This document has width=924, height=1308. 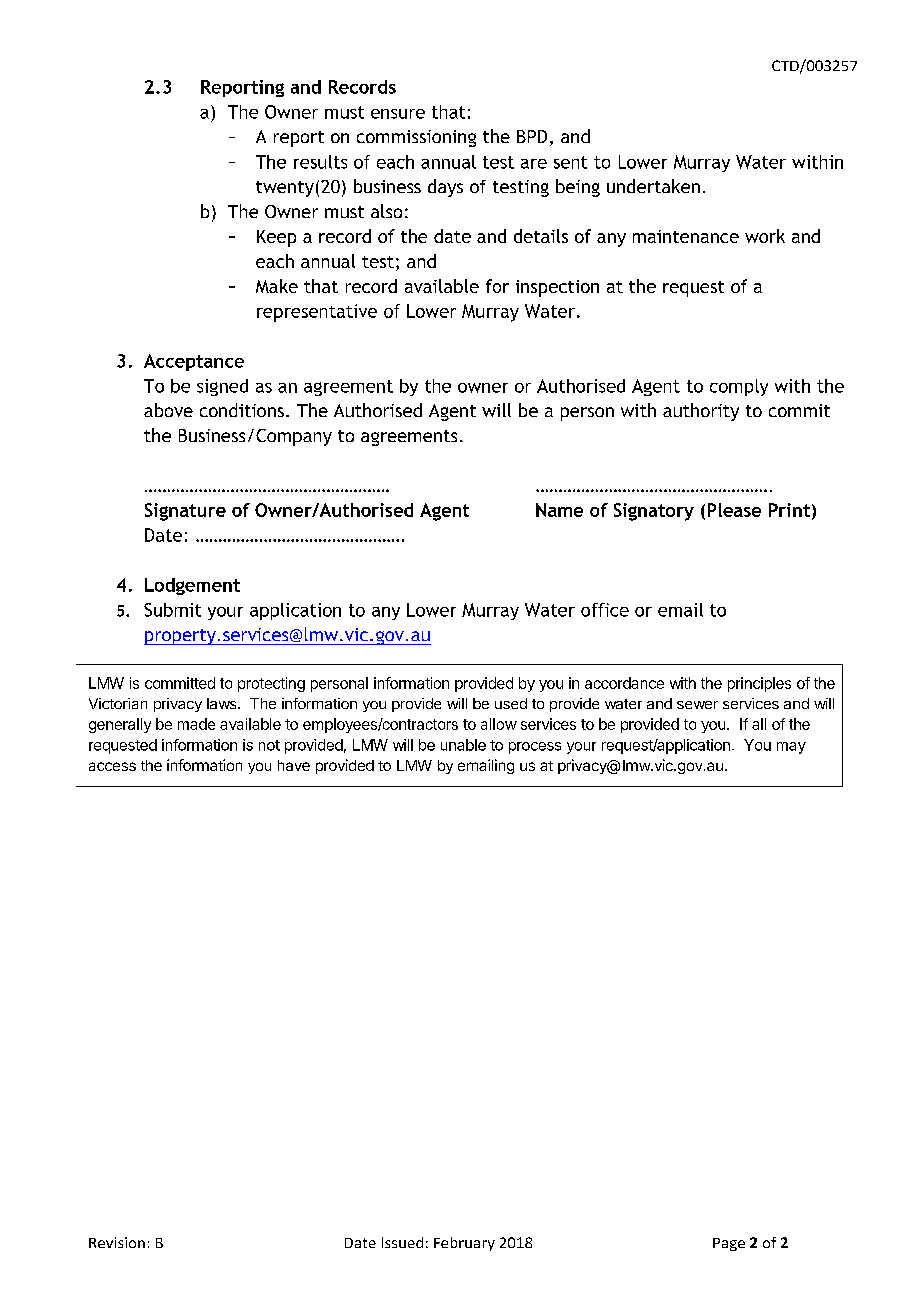 What do you see at coordinates (701, 412) in the document?
I see `authority` at bounding box center [701, 412].
